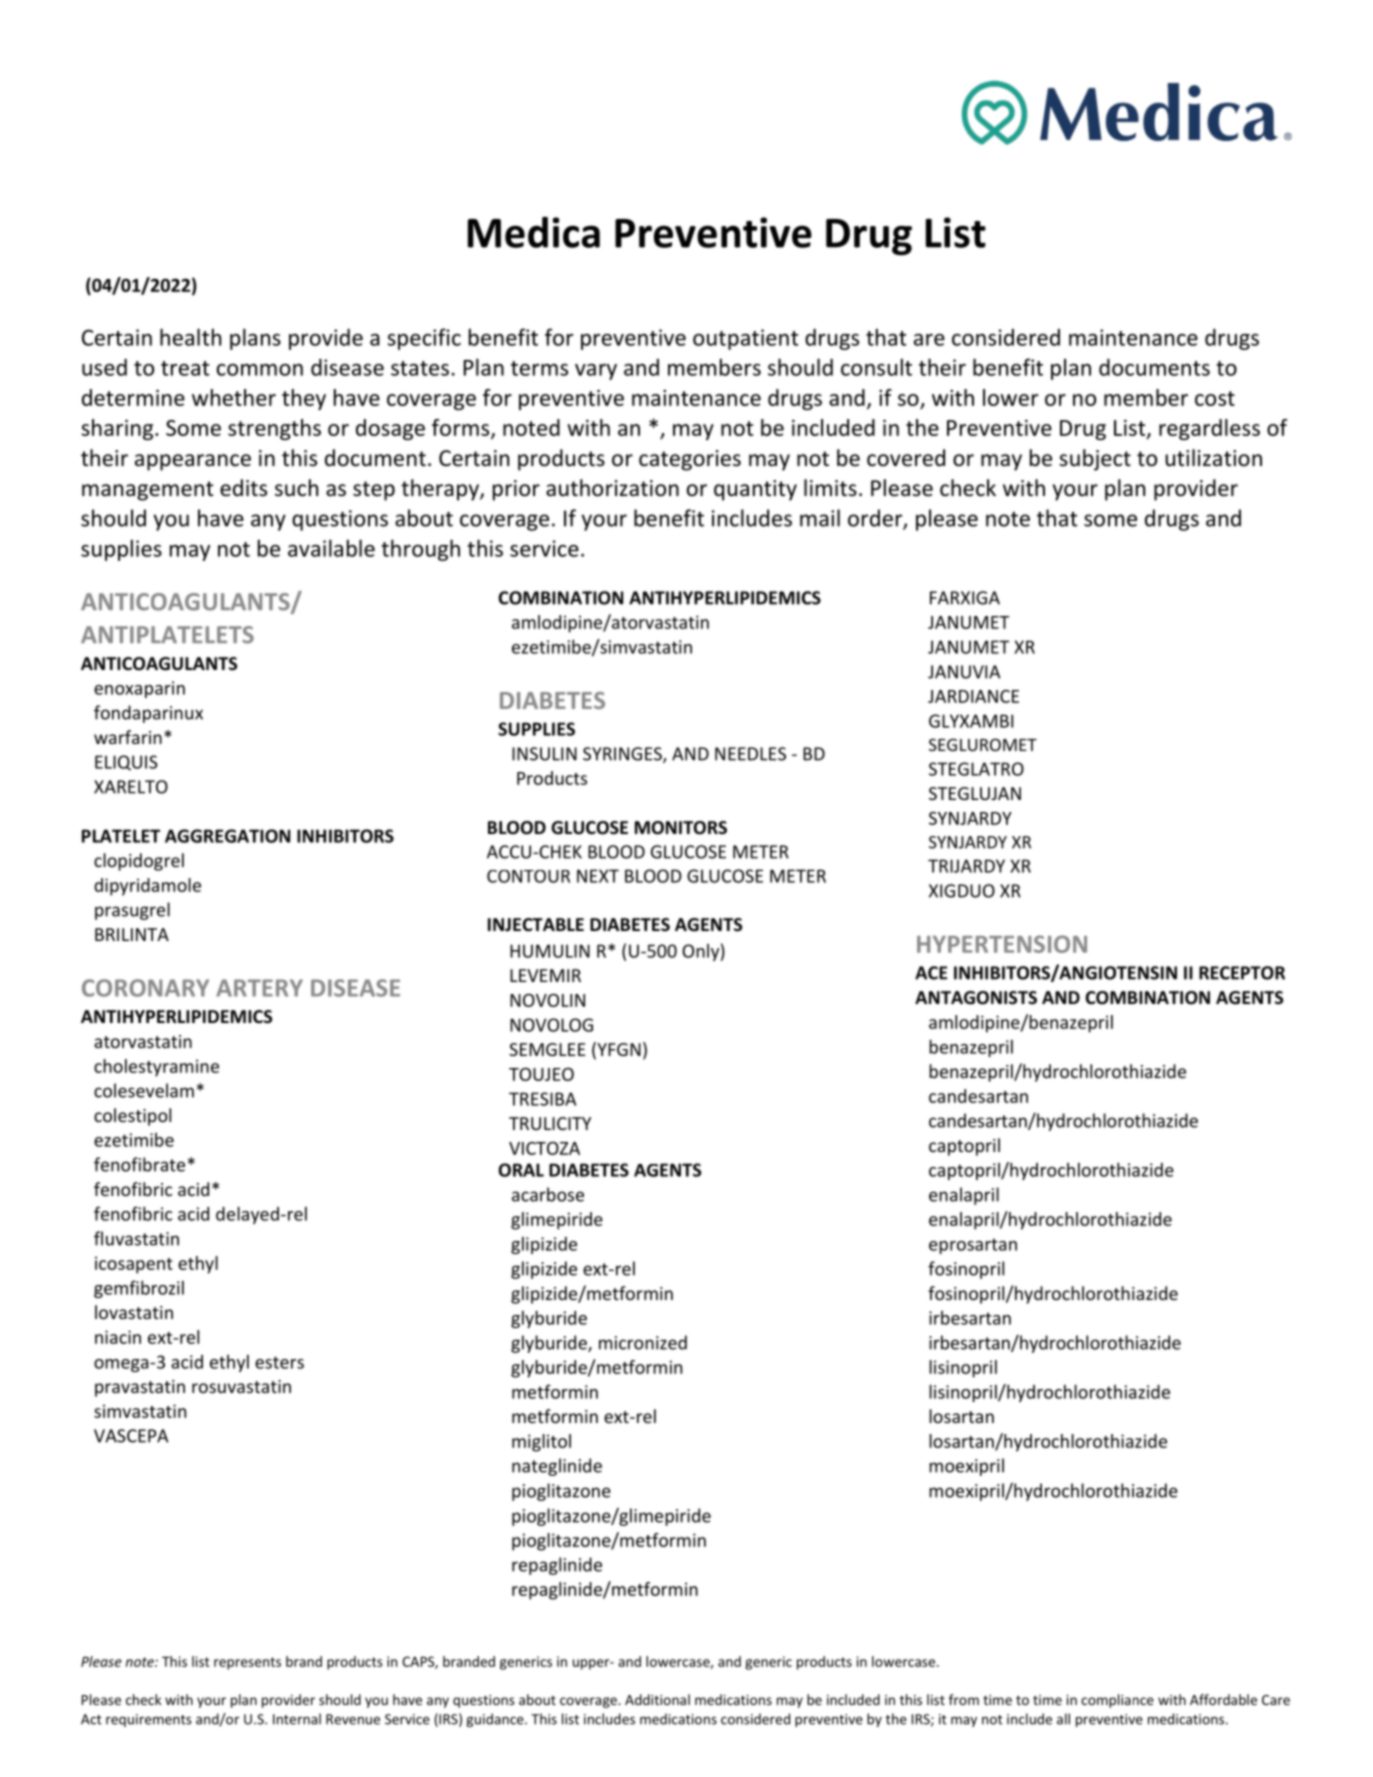 The height and width of the page is (1777, 1373). Describe the element at coordinates (623, 755) in the page. I see `SYRINGES` at that location.
